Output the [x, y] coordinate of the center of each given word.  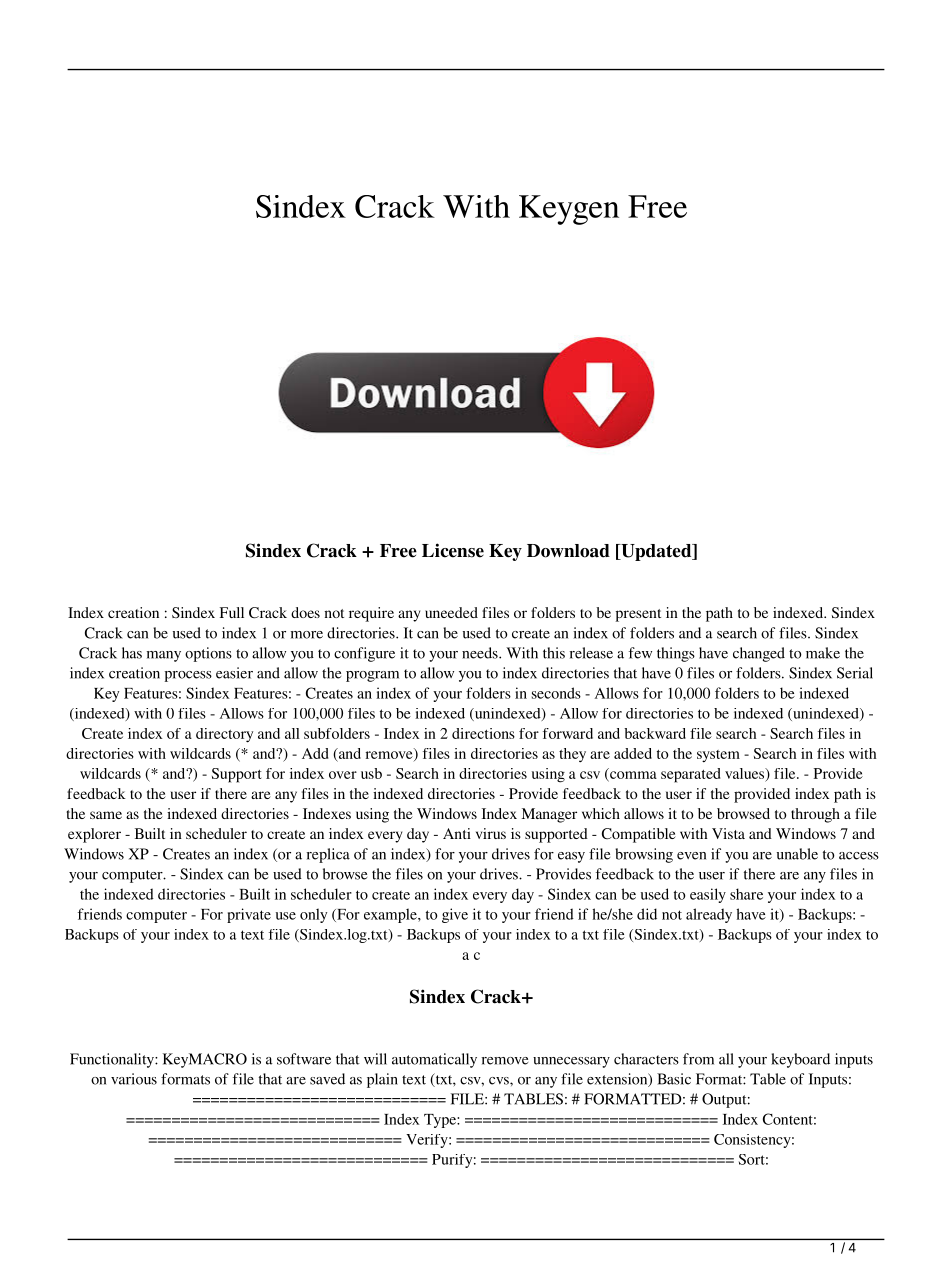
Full [232, 612]
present [638, 615]
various [134, 1079]
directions [483, 733]
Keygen [569, 210]
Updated [656, 552]
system [718, 756]
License [453, 550]
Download [568, 551]
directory [224, 735]
